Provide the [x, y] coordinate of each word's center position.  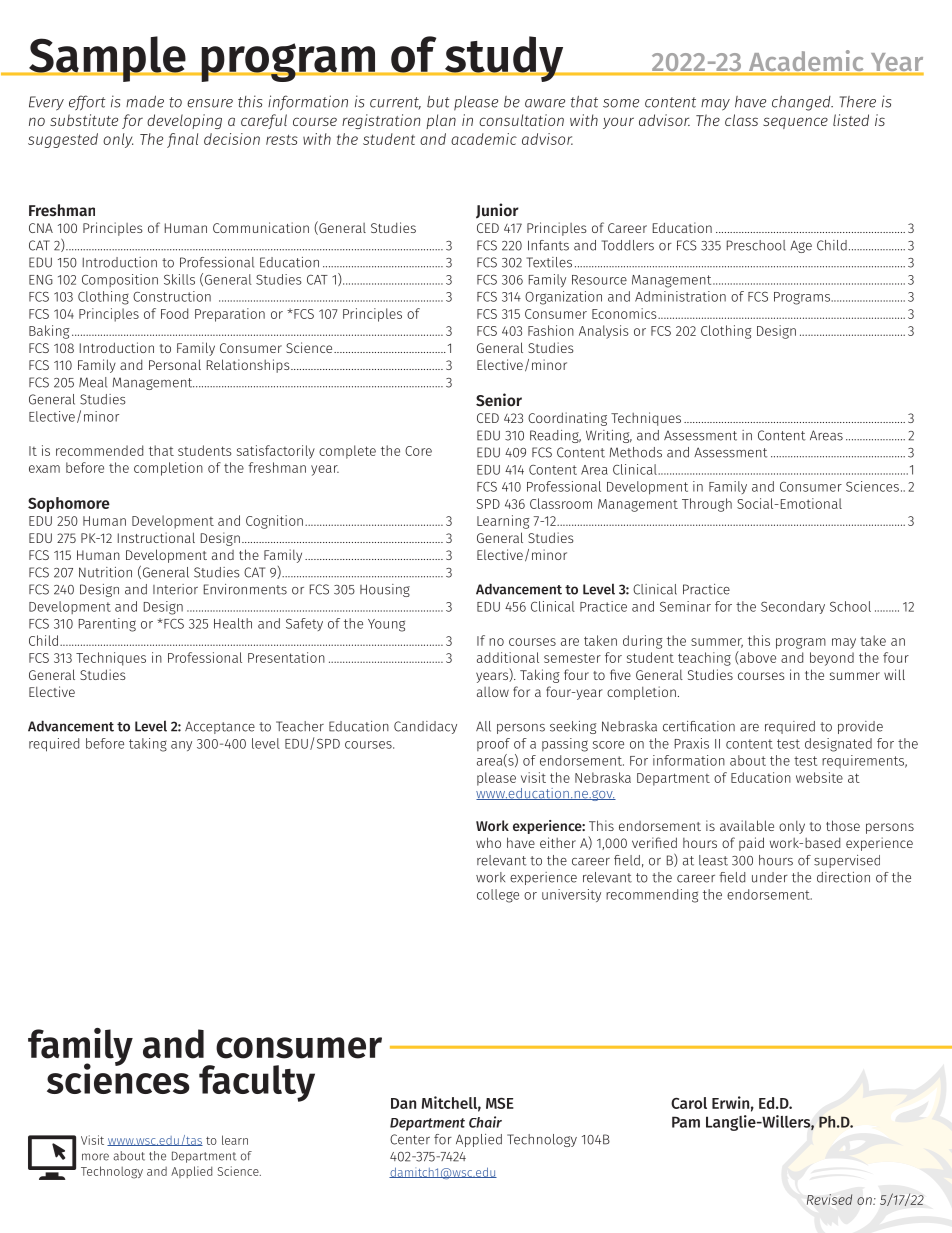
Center [410, 1139]
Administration [680, 296]
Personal [175, 364]
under [770, 877]
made [145, 101]
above [757, 658]
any [181, 746]
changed [802, 103]
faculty [257, 1083]
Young [386, 625]
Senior [499, 400]
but [438, 101]
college [498, 896]
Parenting [107, 625]
